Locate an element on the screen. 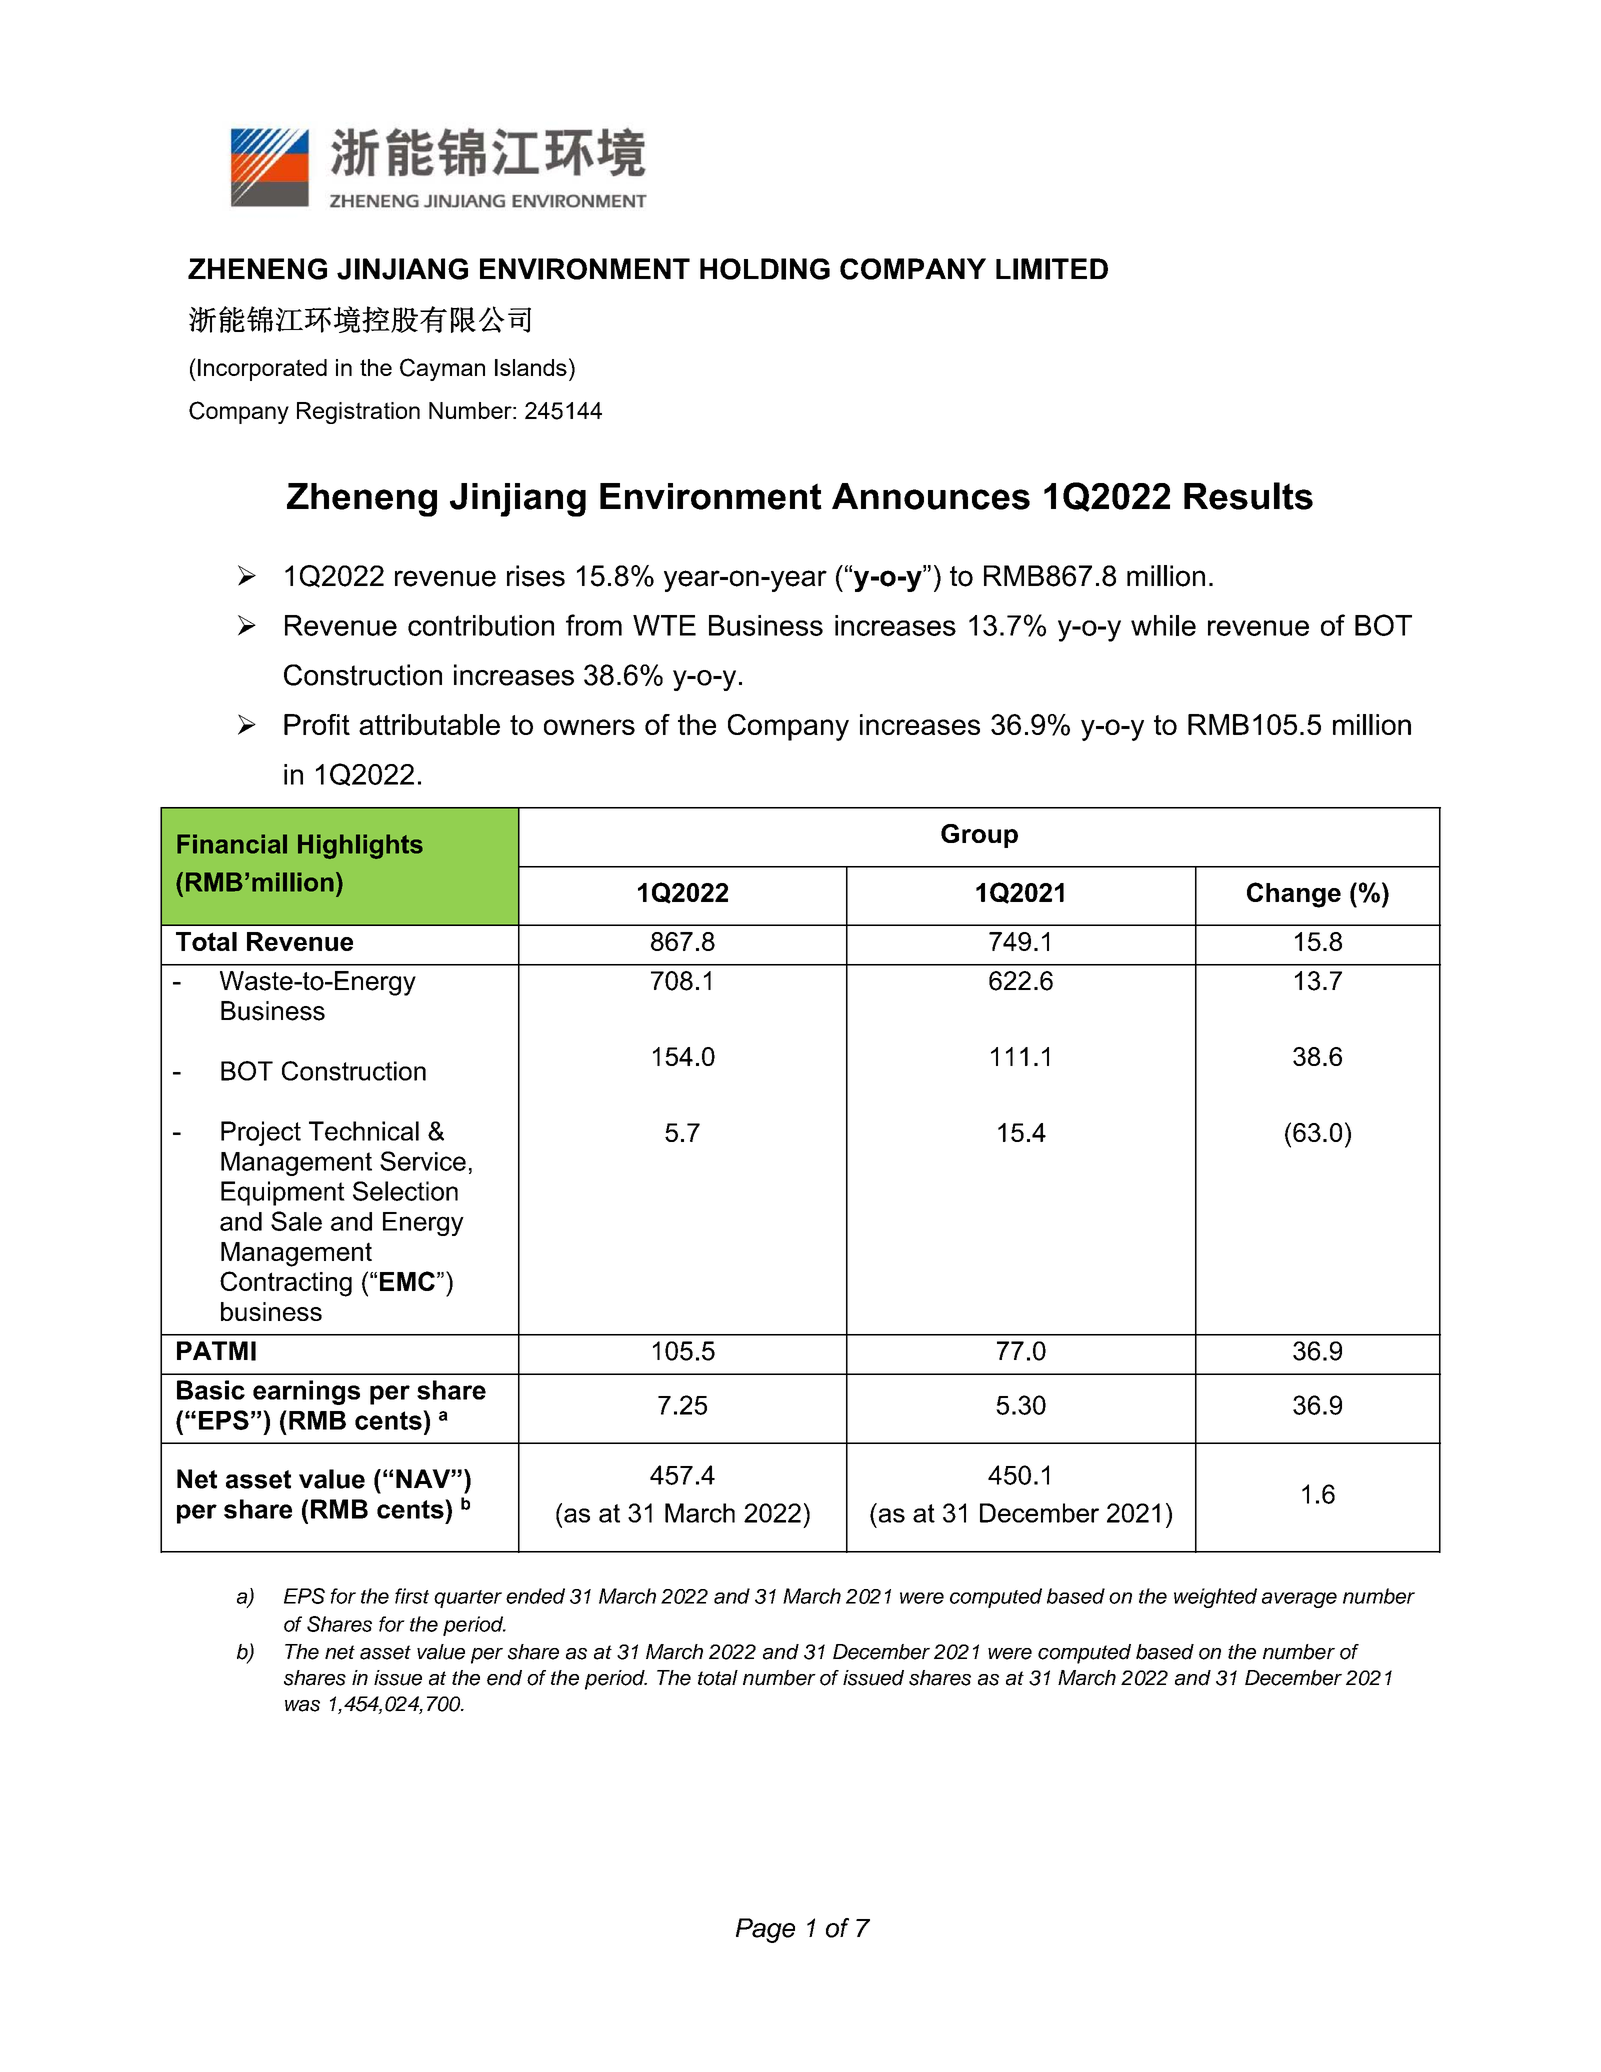 The image size is (1601, 2072). Highlights is located at coordinates (360, 846).
